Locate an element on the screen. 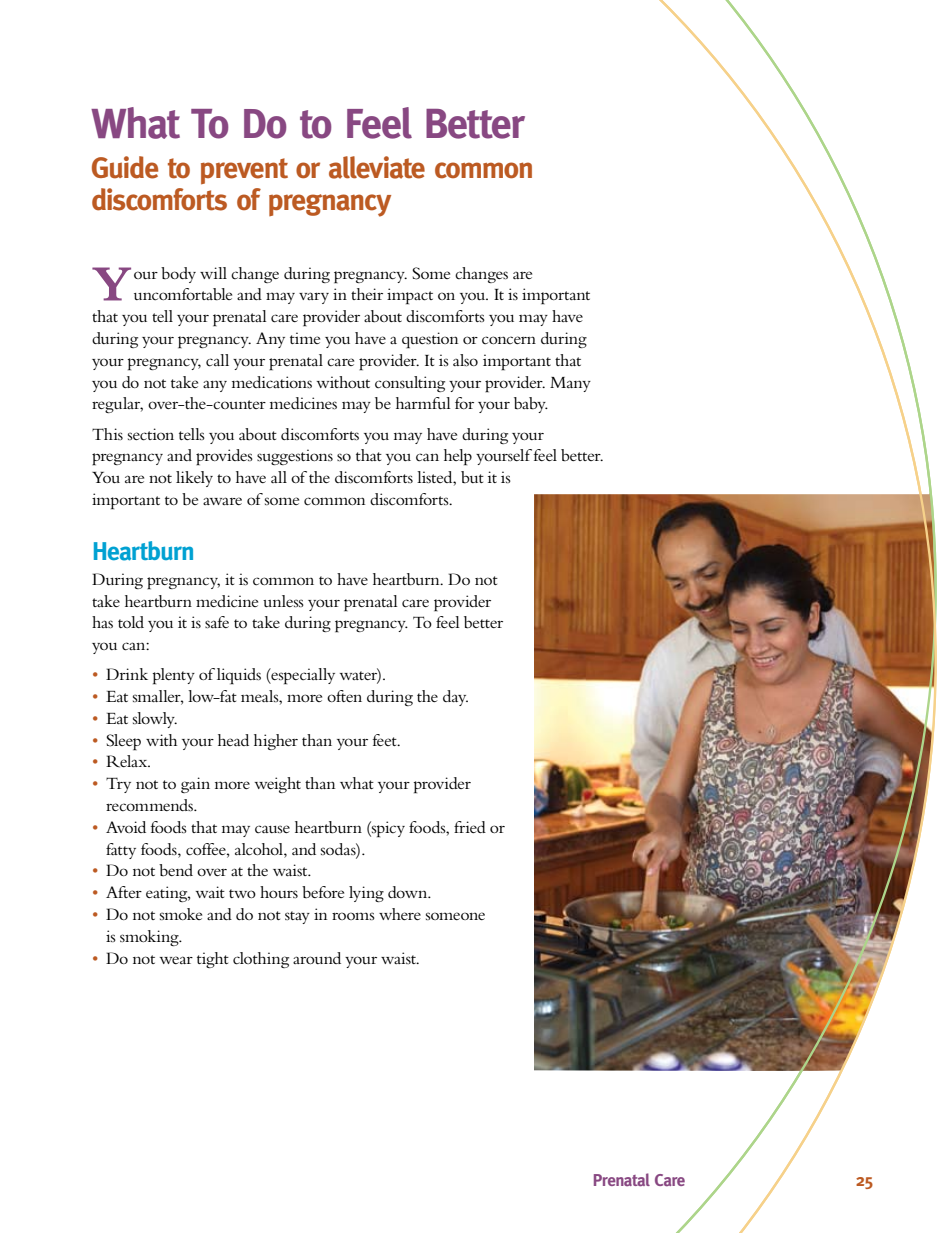  likely is located at coordinates (194, 479).
